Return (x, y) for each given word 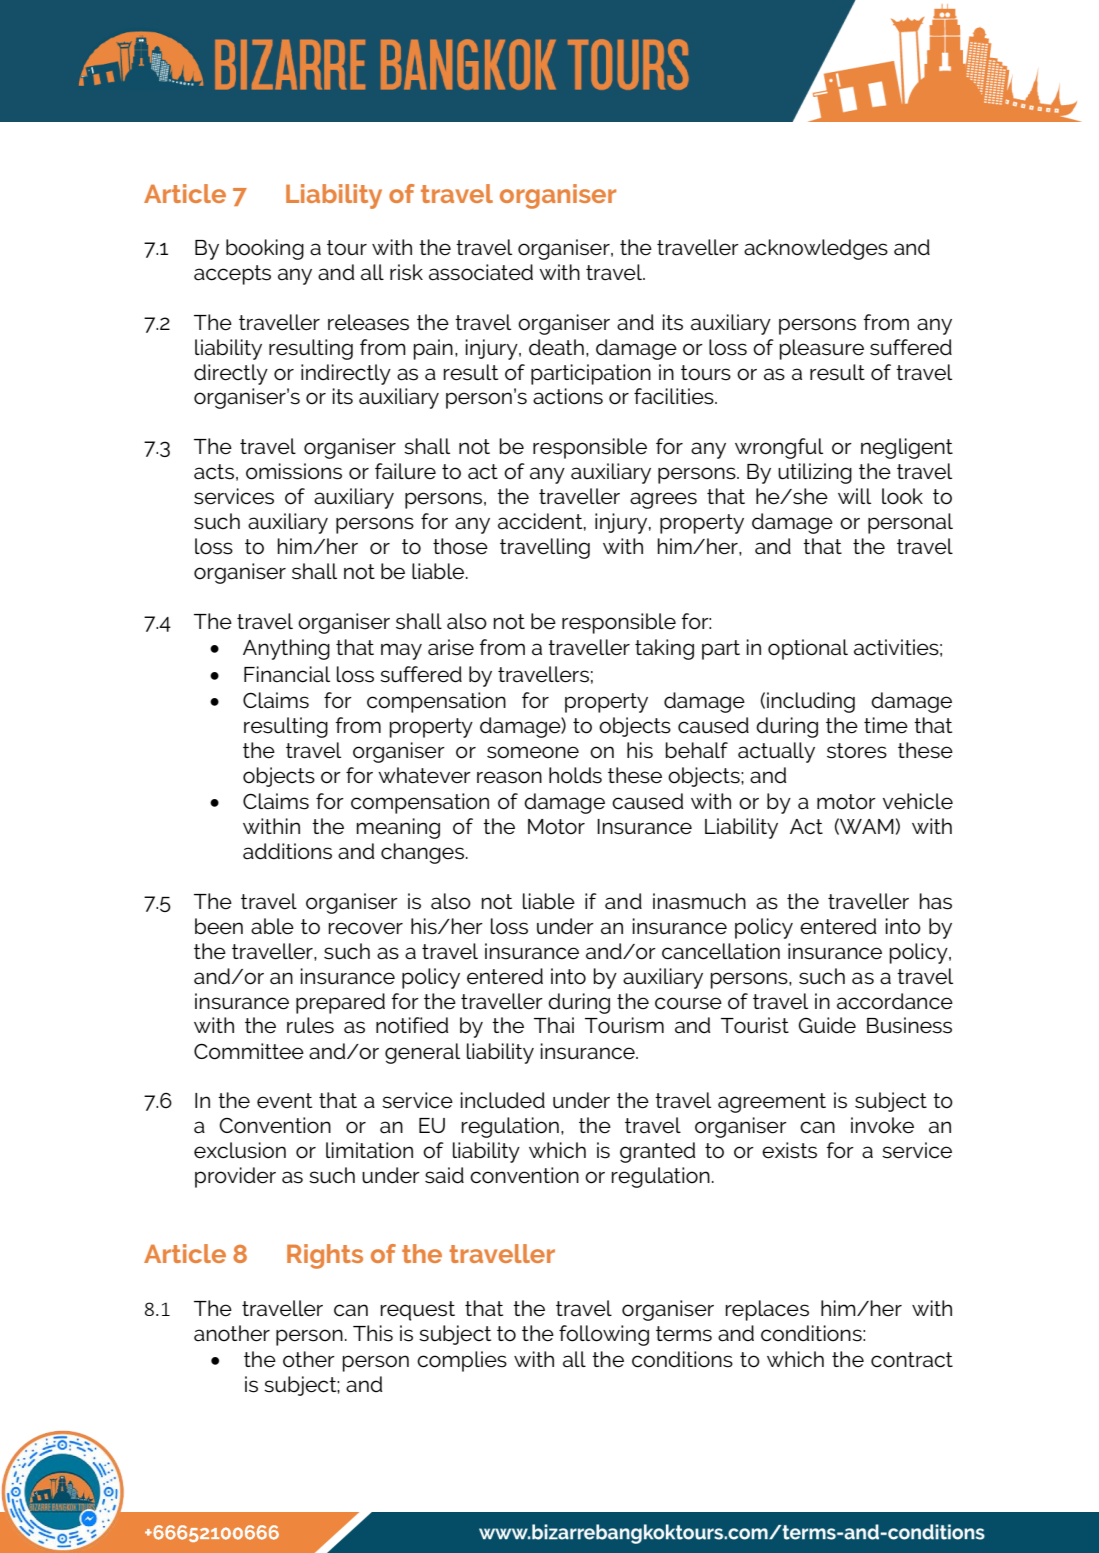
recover (365, 928)
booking (265, 249)
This (373, 1333)
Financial (287, 674)
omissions (294, 471)
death (556, 347)
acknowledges (816, 249)
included (502, 1100)
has (935, 901)
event (284, 1101)
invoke (882, 1125)
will (854, 496)
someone (533, 752)
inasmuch (699, 901)
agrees (663, 500)
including (811, 702)
